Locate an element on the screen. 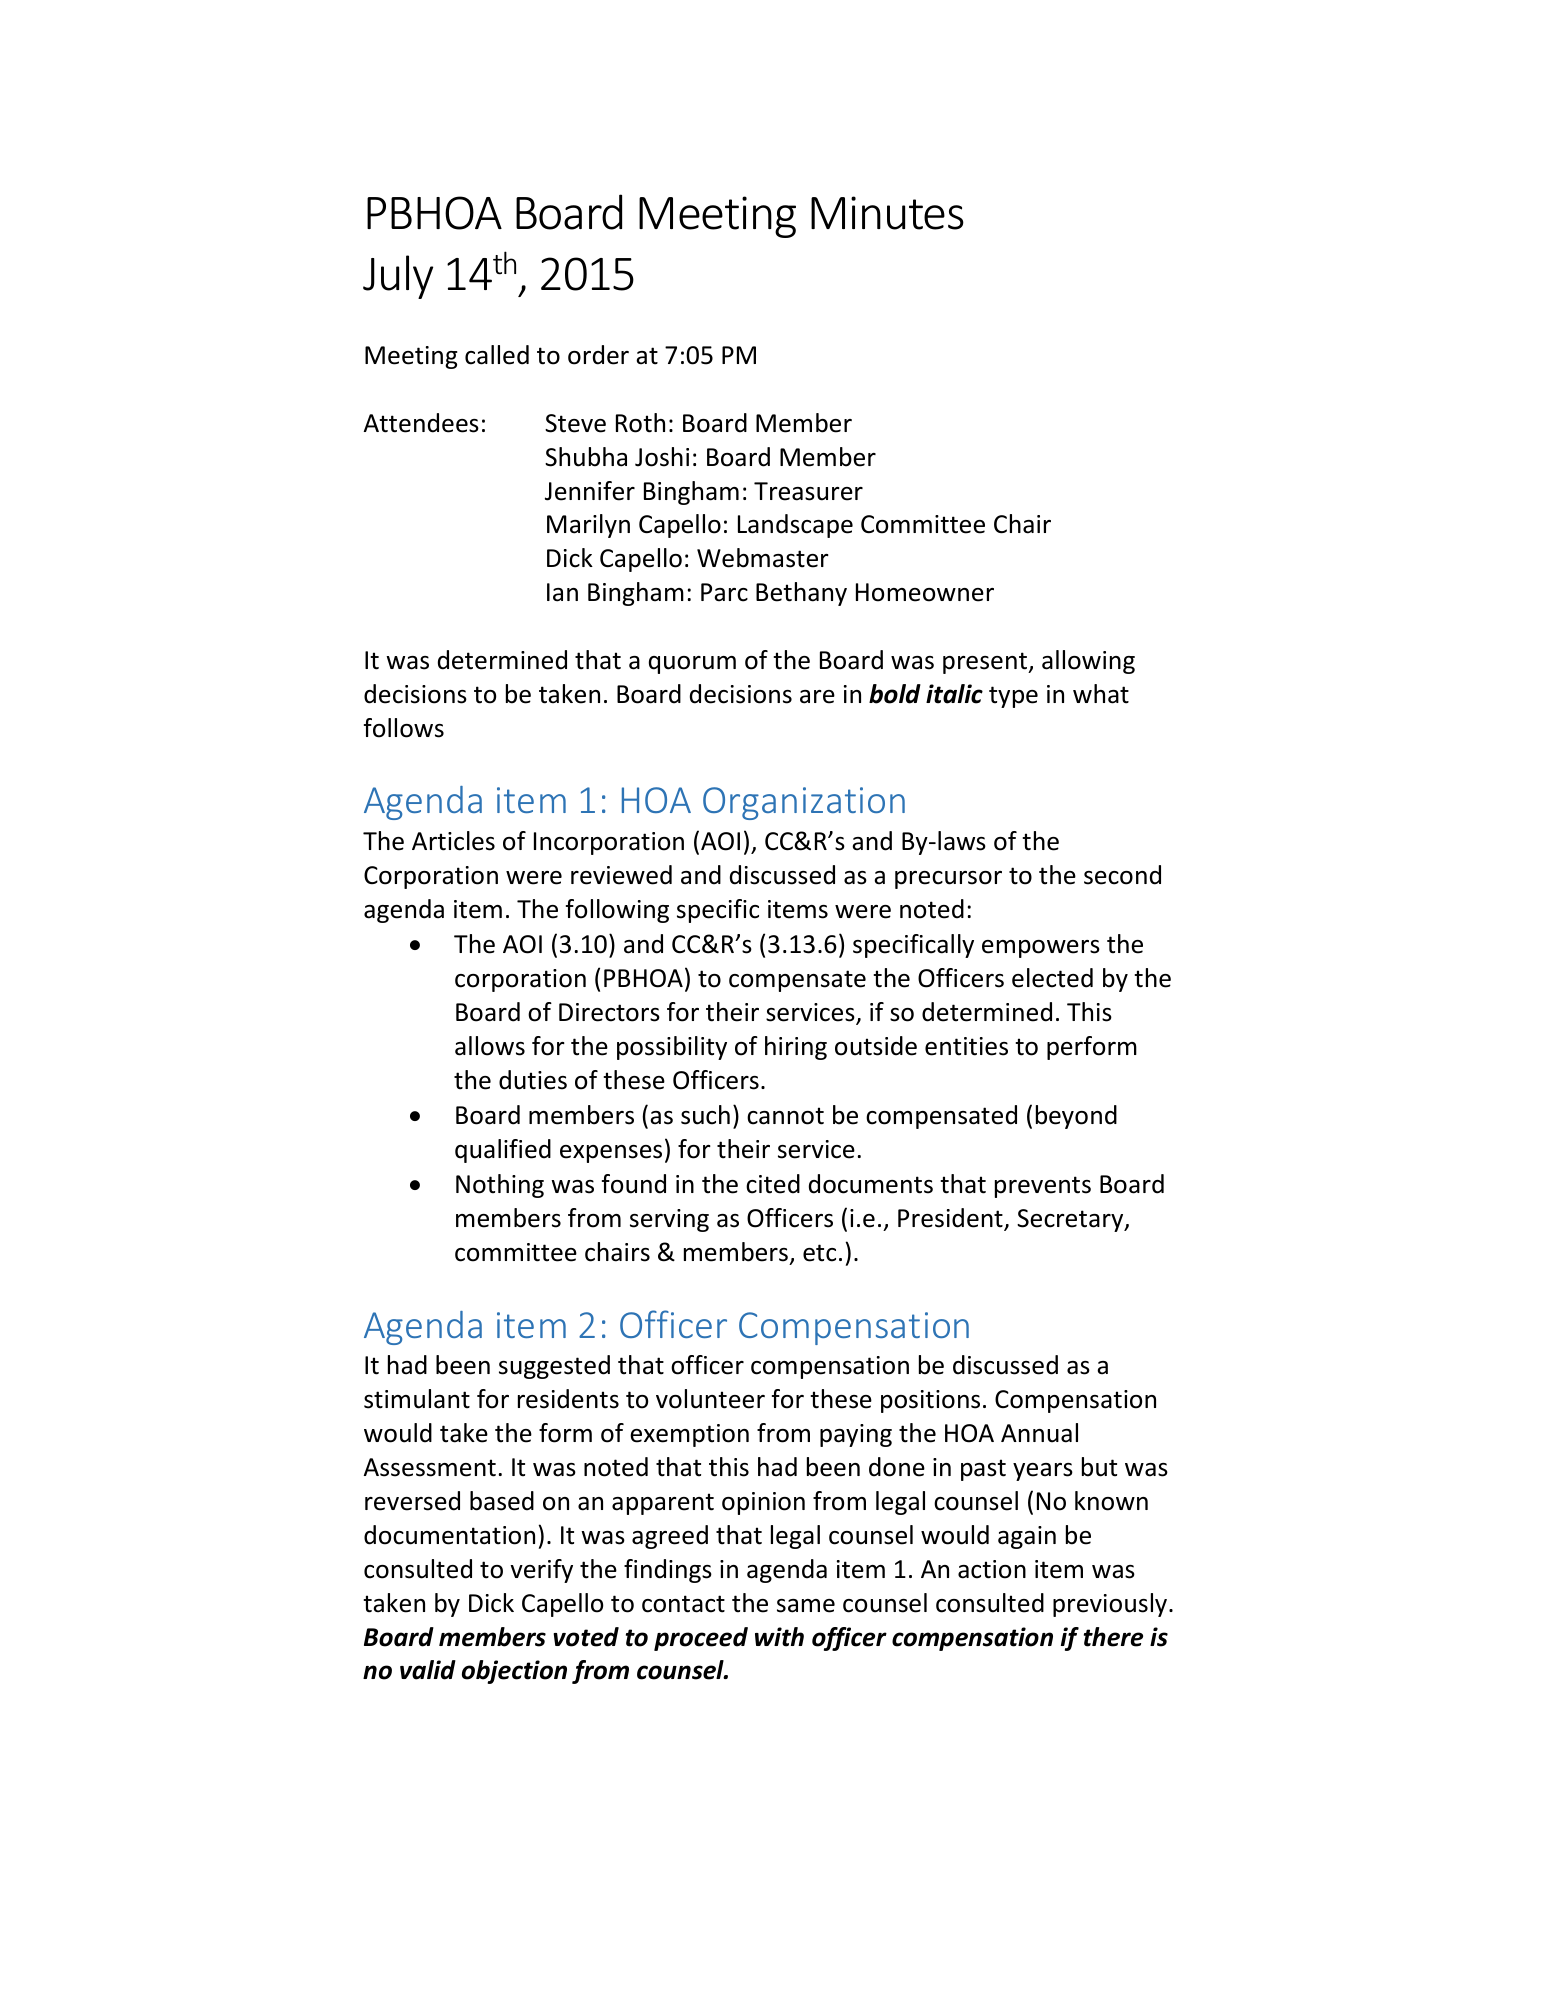 This screenshot has height=1998, width=1544. Treasurer is located at coordinates (808, 491).
